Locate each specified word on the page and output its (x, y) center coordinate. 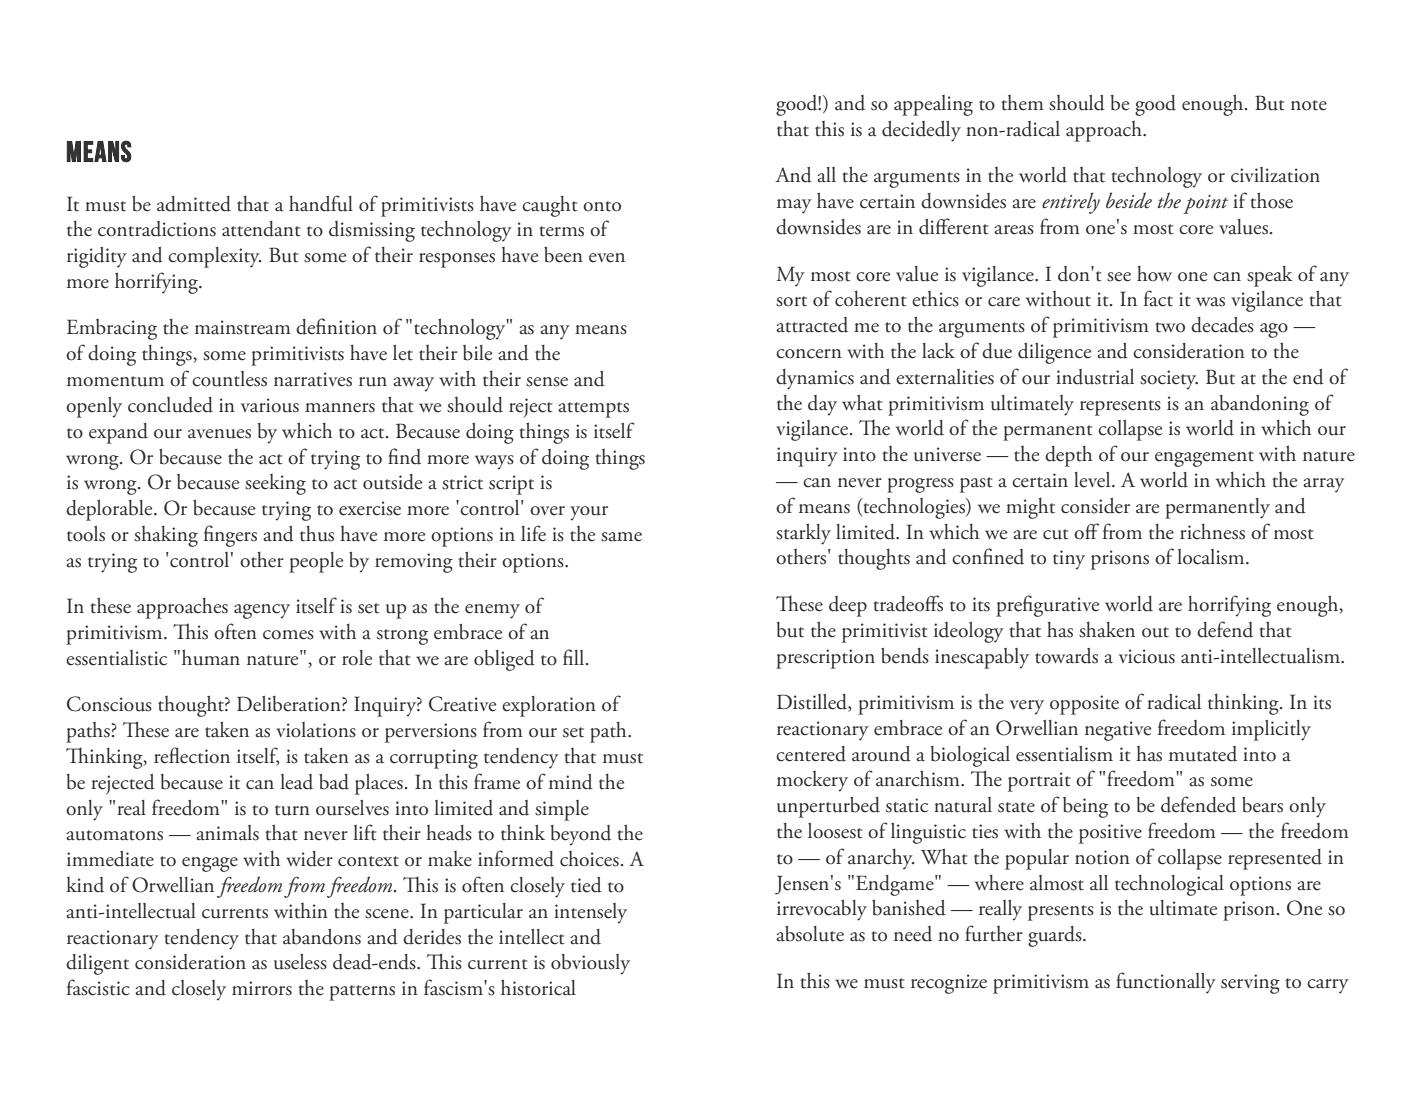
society (1169, 380)
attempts (593, 410)
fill (573, 657)
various (270, 405)
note (1309, 105)
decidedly (921, 131)
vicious (1147, 656)
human (211, 657)
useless (300, 962)
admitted (194, 204)
